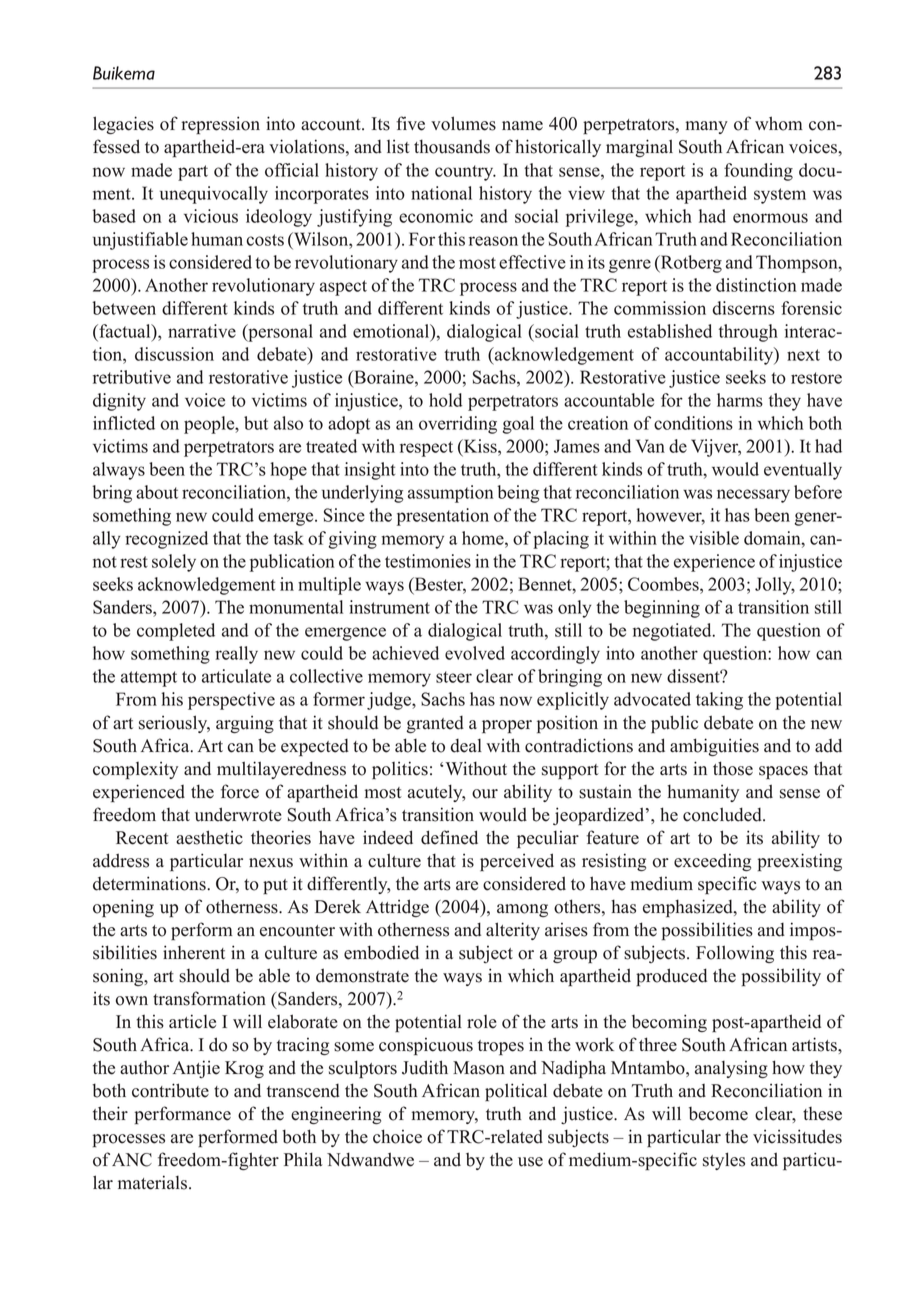  Describe the element at coordinates (673, 632) in the document. I see `negotiated` at that location.
